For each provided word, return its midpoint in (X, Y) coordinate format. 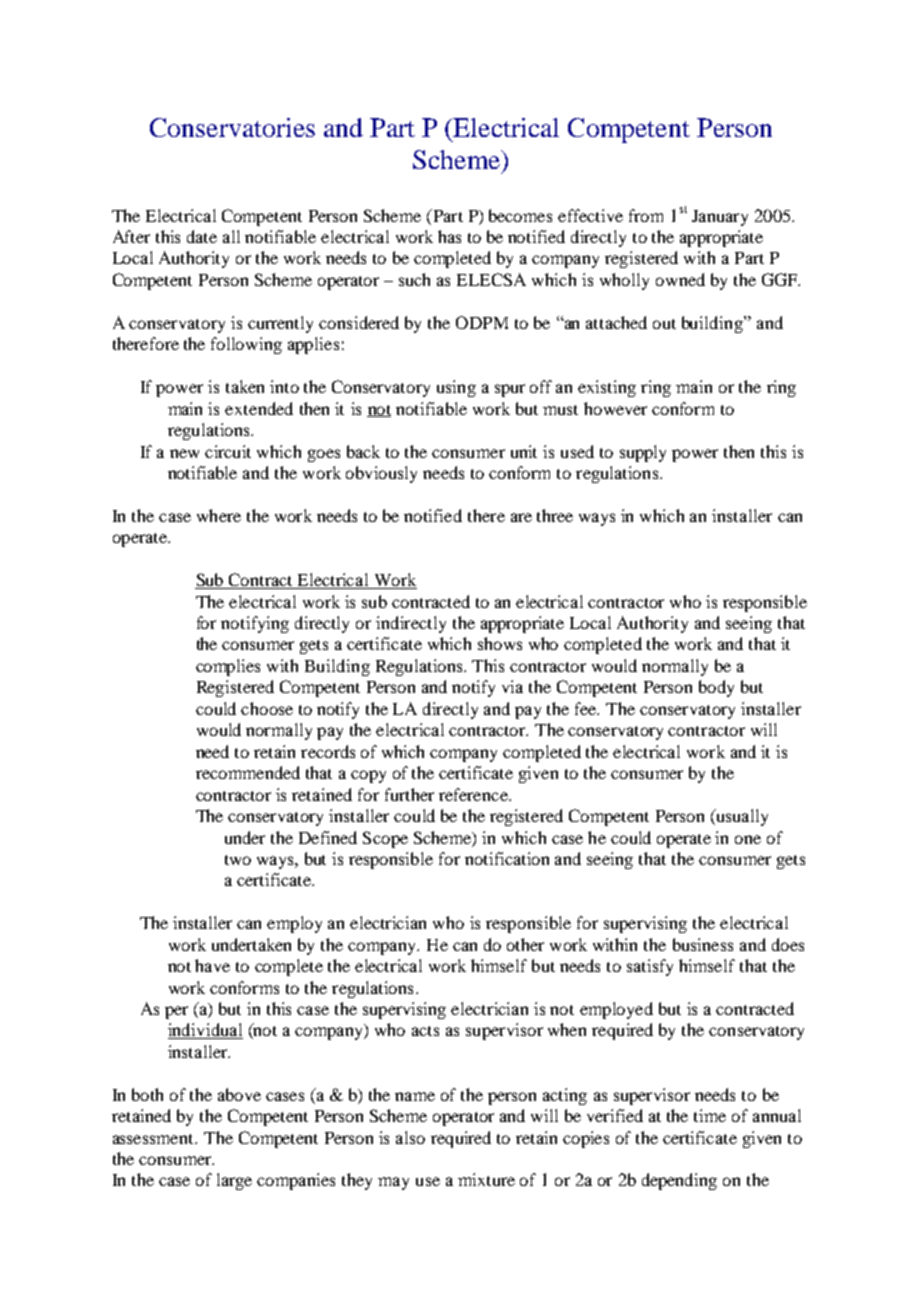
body (716, 688)
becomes (520, 215)
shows (500, 643)
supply (643, 453)
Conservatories (232, 127)
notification (507, 858)
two (238, 860)
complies (228, 667)
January (720, 218)
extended (259, 408)
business (703, 944)
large (234, 1181)
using (456, 388)
